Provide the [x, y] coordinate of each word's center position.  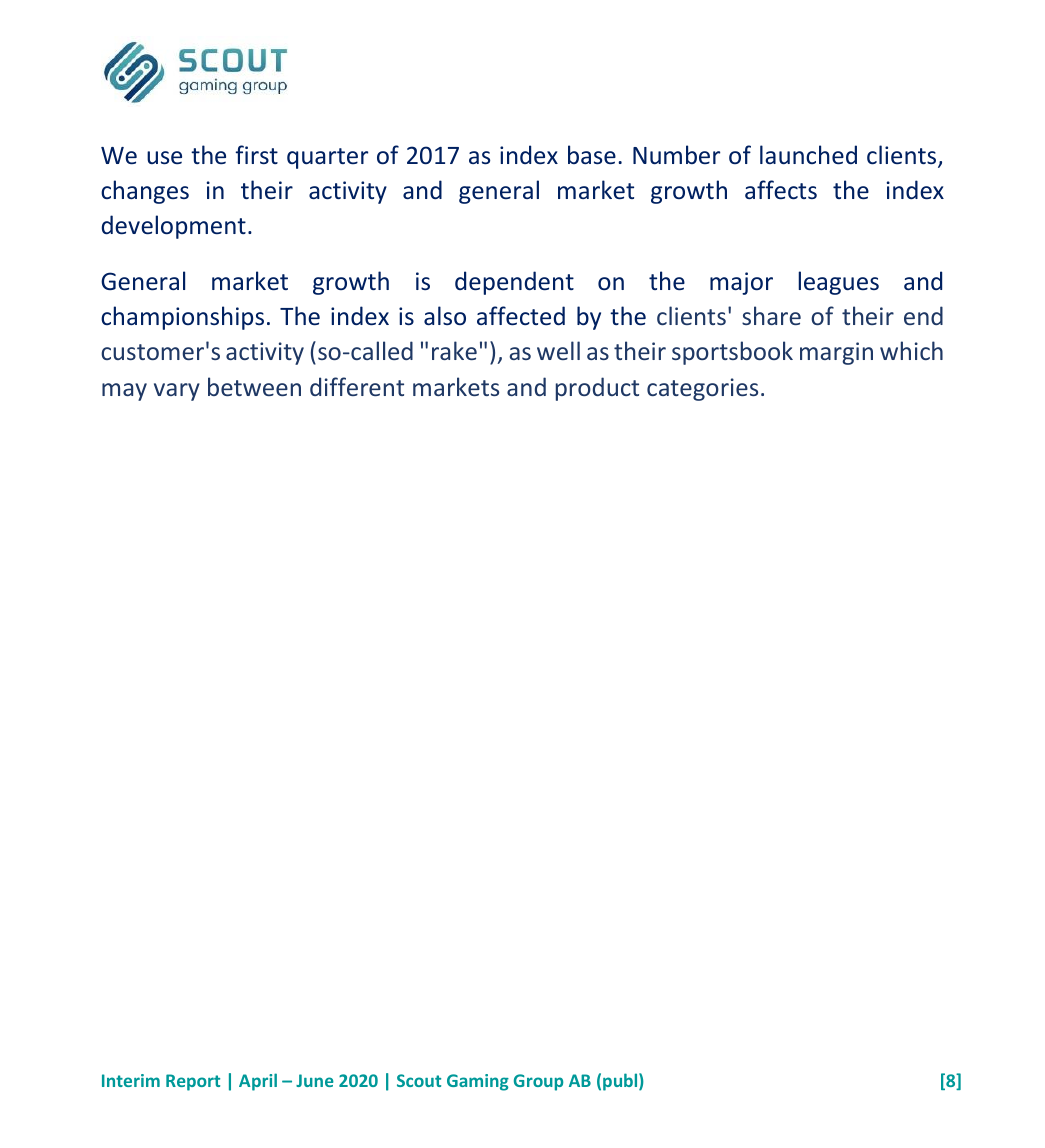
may [124, 392]
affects [781, 190]
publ [621, 1082]
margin [836, 353]
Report [193, 1082]
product [597, 389]
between [254, 386]
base [592, 155]
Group [538, 1082]
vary [177, 392]
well [558, 350]
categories [702, 389]
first [256, 154]
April [258, 1082]
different [357, 386]
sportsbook [732, 353]
